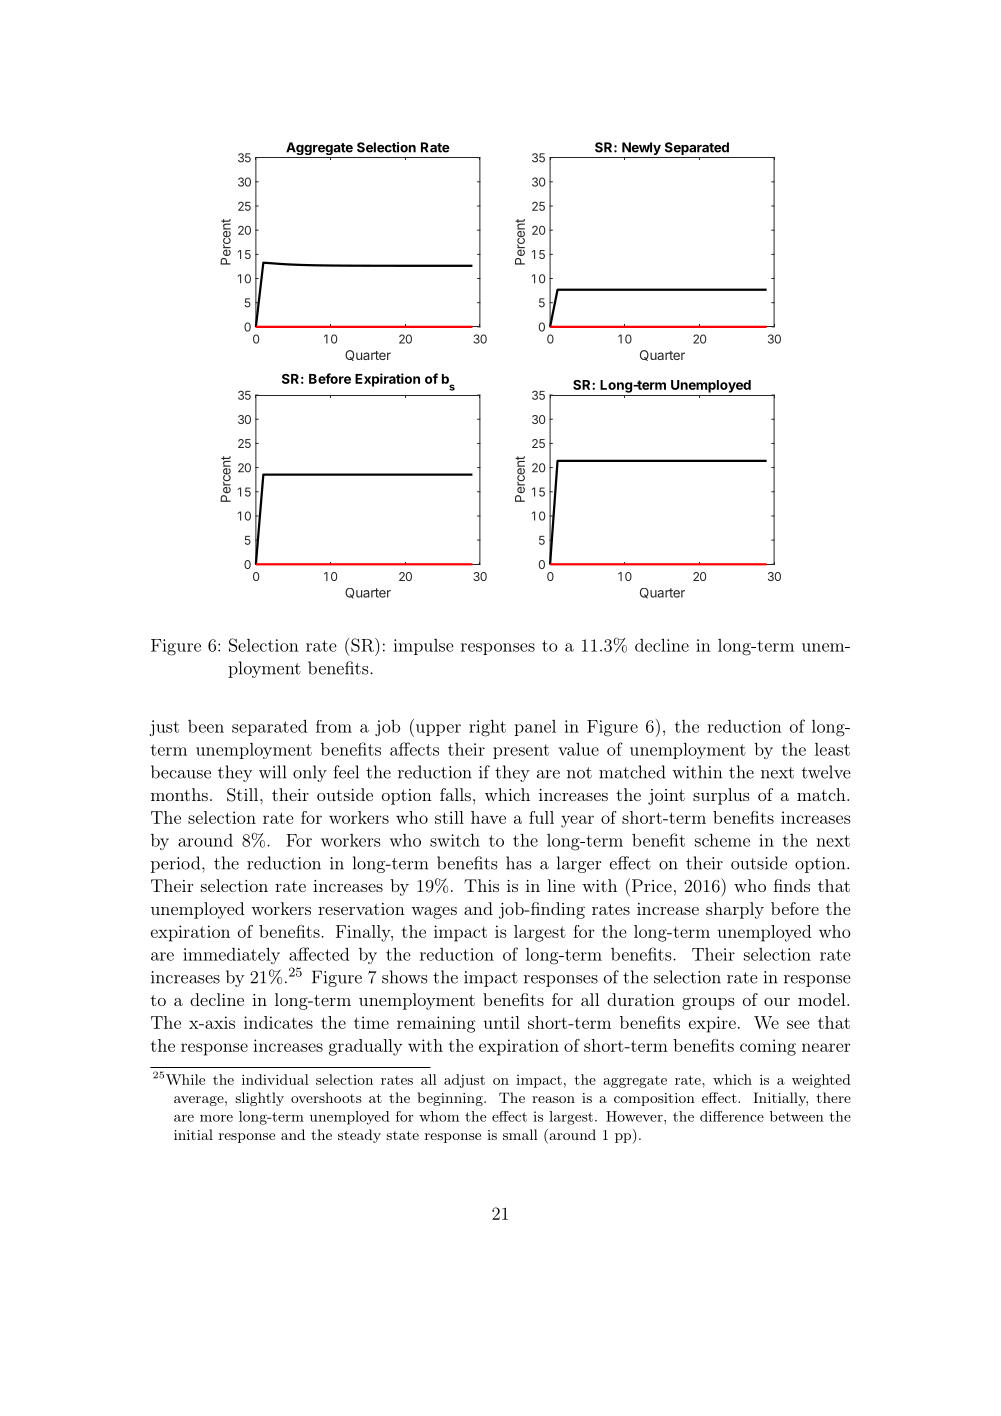  Describe the element at coordinates (487, 728) in the page. I see `right` at that location.
